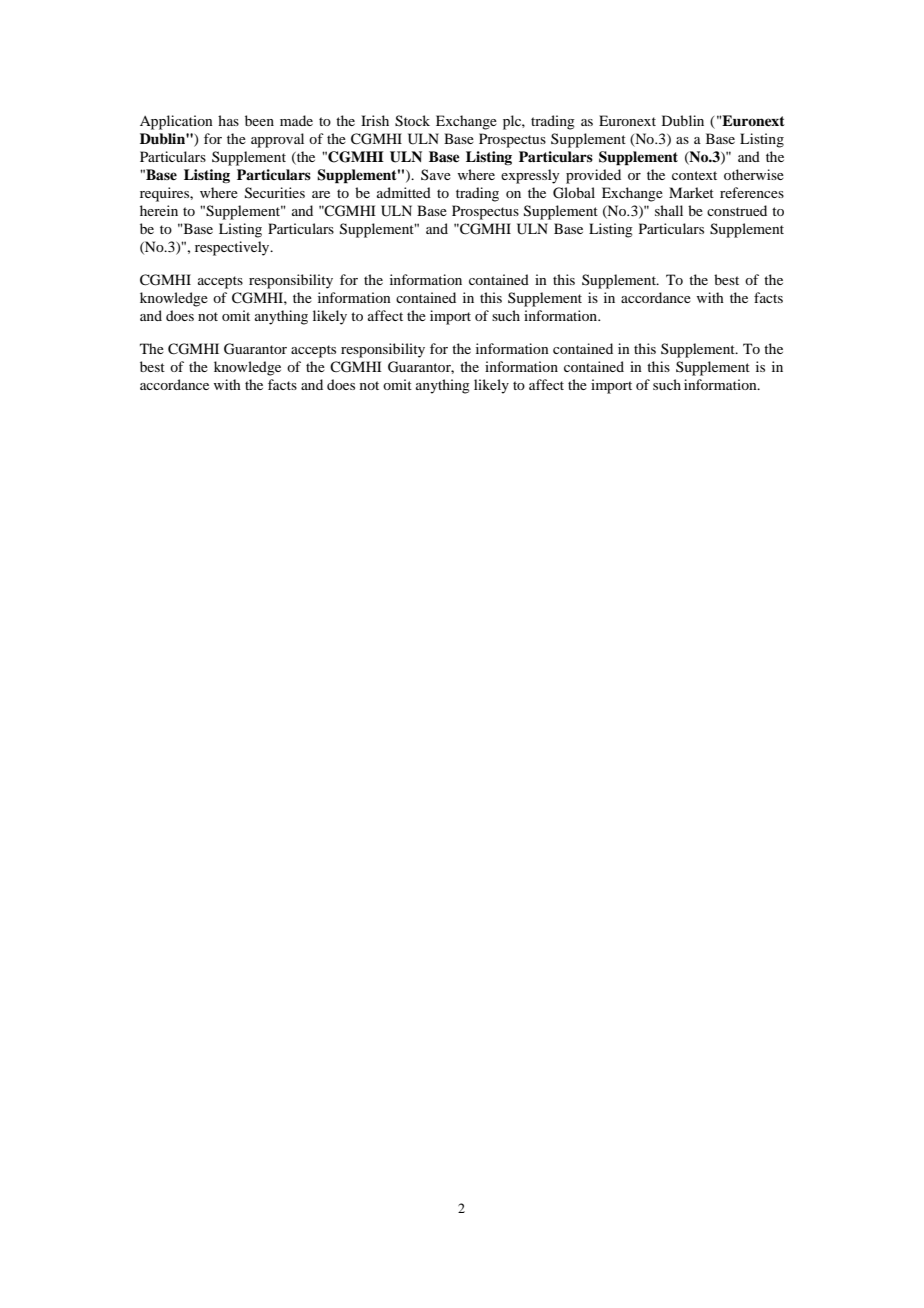  Describe the element at coordinates (412, 121) in the page. I see `Stock` at that location.
